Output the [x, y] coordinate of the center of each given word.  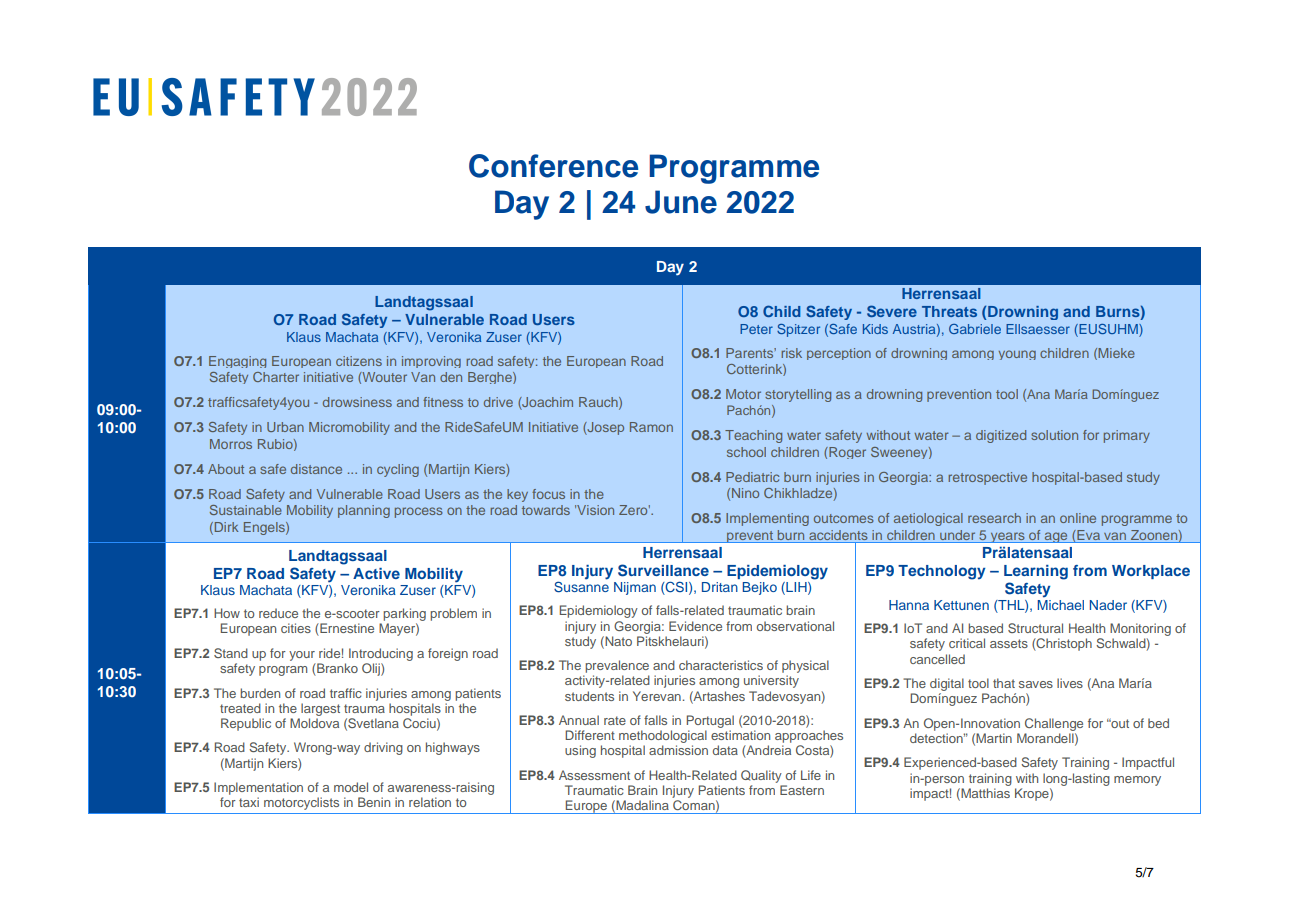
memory [1137, 781]
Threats [949, 311]
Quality [761, 776]
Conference [553, 166]
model [351, 787]
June [681, 202]
